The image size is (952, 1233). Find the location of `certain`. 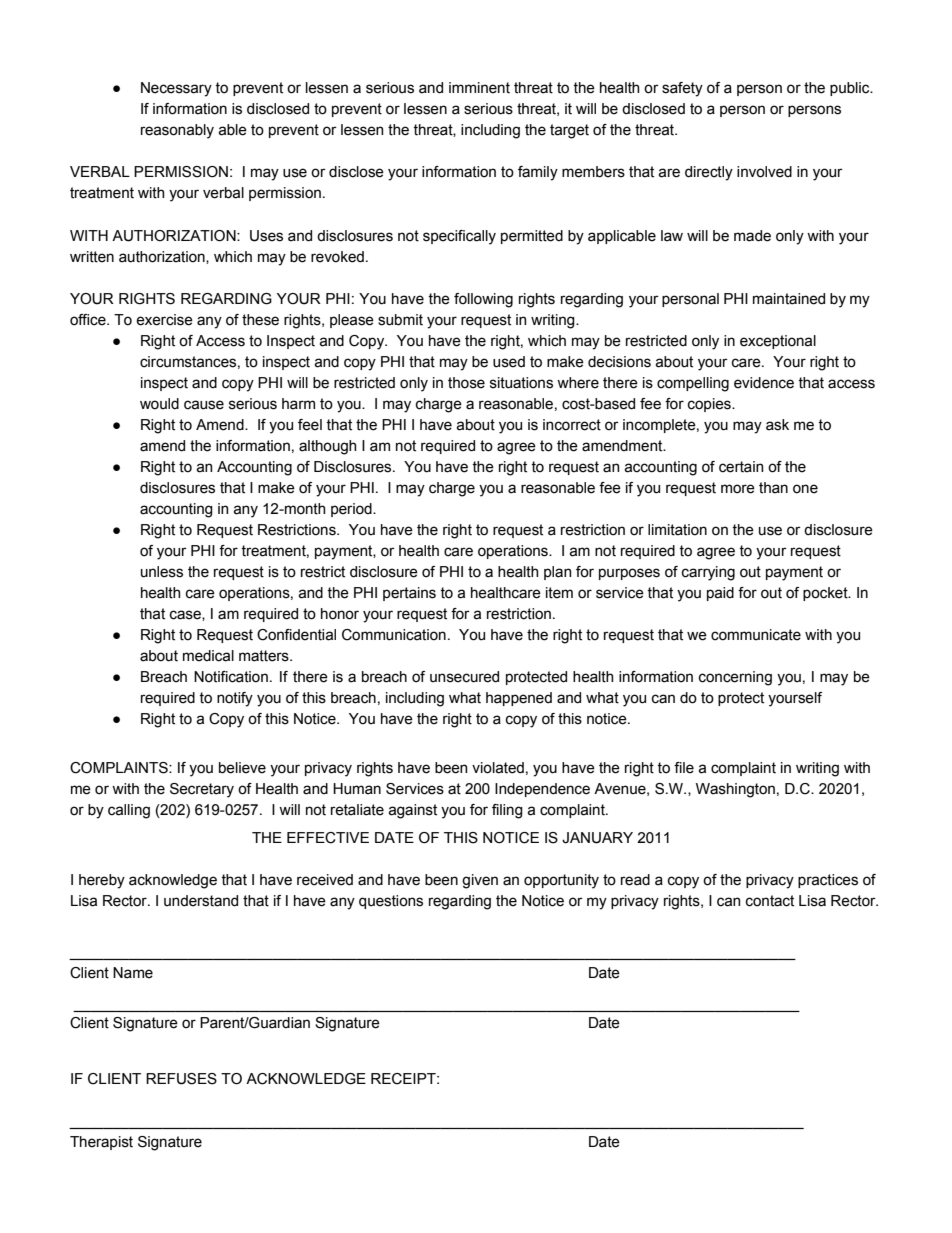

certain is located at coordinates (741, 467).
